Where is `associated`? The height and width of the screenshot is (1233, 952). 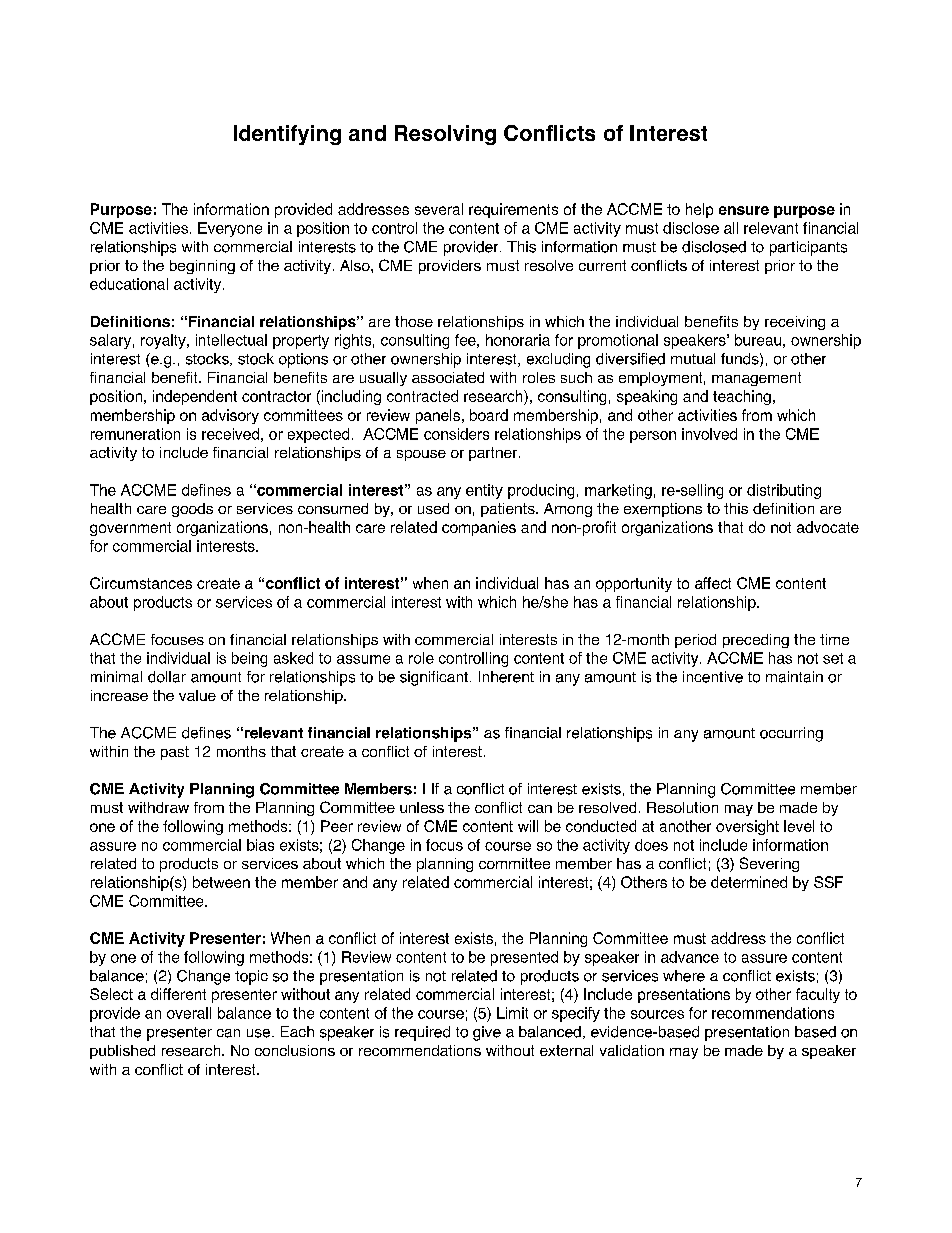
associated is located at coordinates (448, 377).
